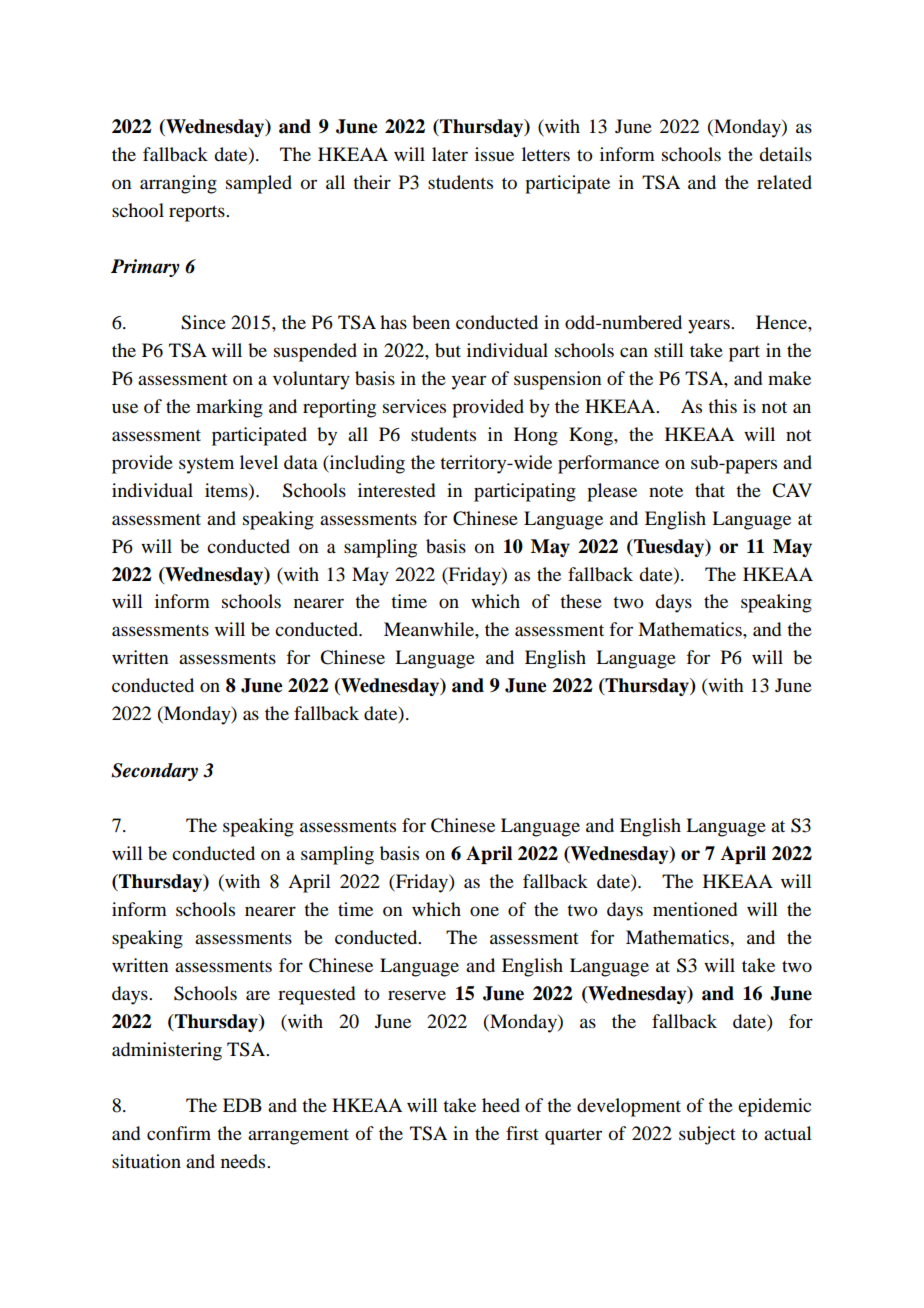 This document has width=924, height=1308. Describe the element at coordinates (179, 1133) in the document. I see `confirm` at that location.
